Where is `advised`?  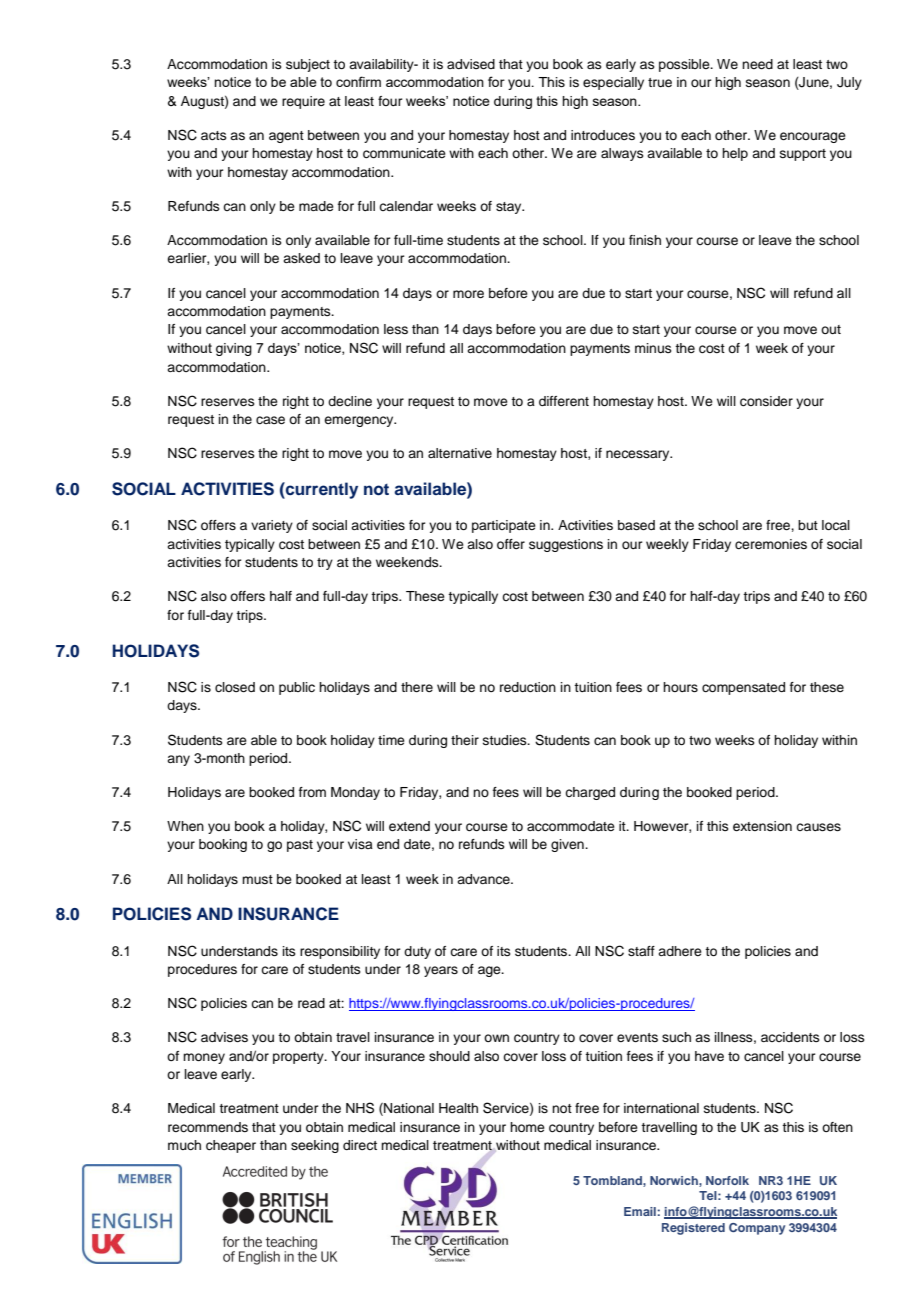 advised is located at coordinates (471, 64).
